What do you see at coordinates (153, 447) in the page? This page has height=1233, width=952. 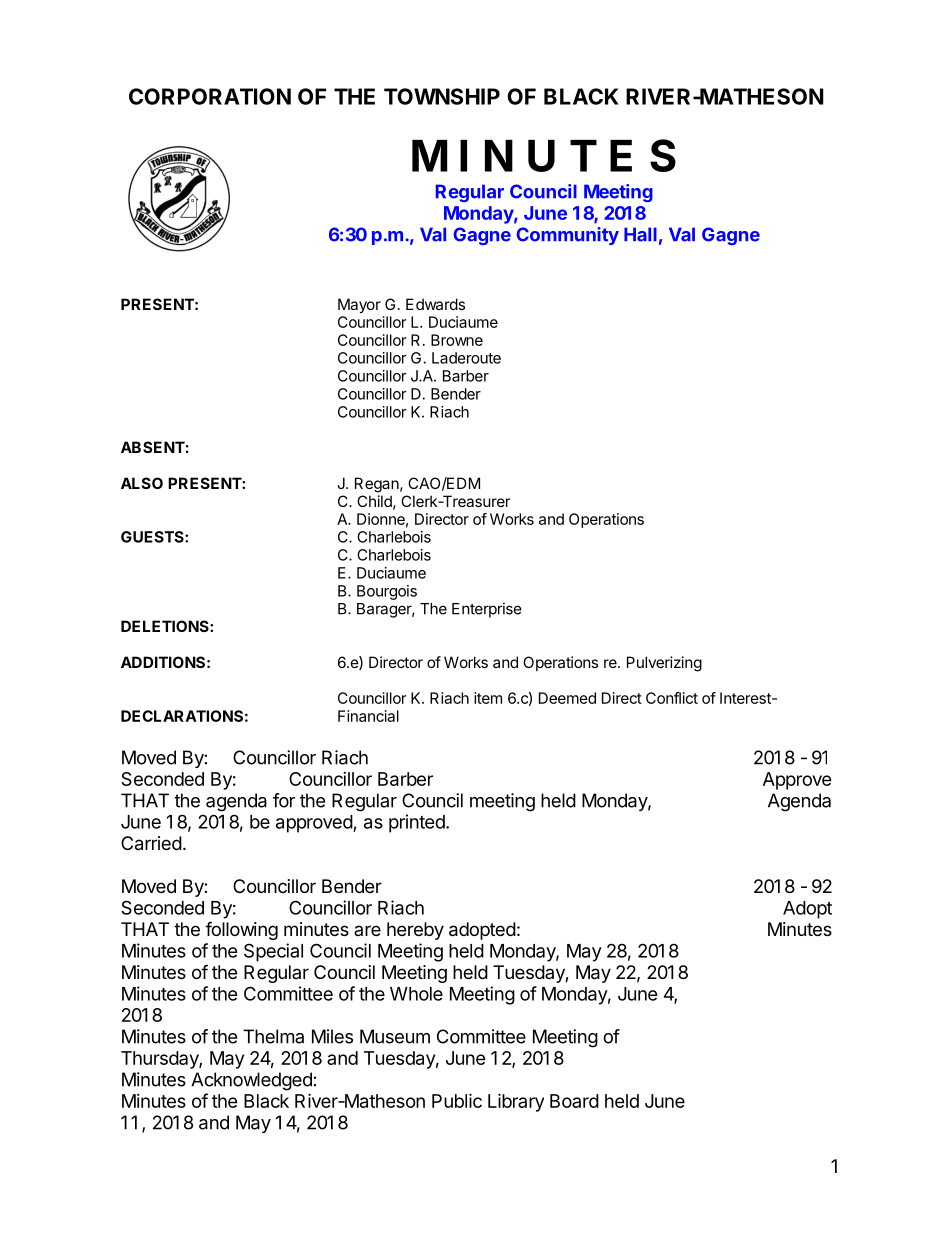 I see `ABSENT` at bounding box center [153, 447].
